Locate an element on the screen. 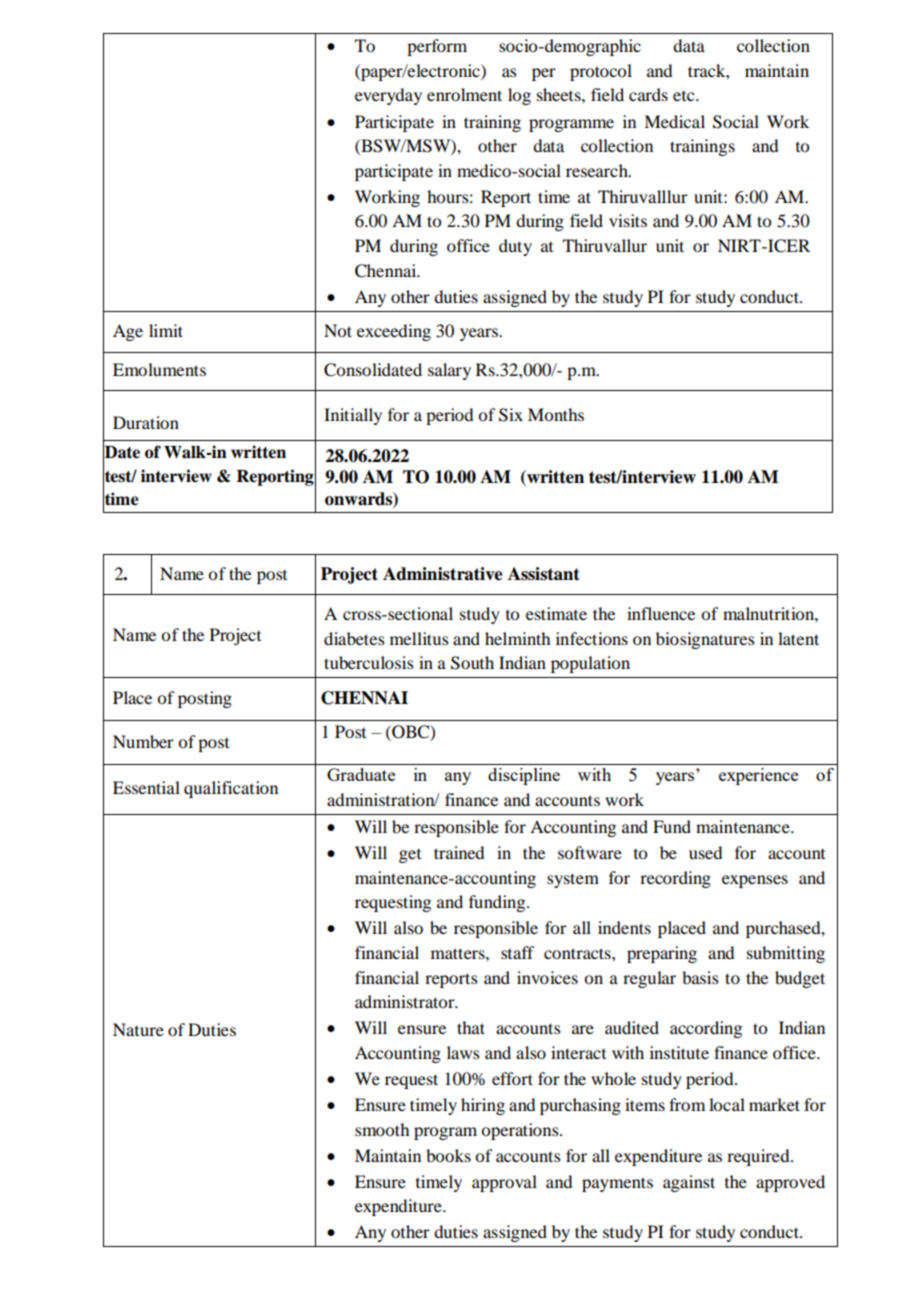 This screenshot has height=1308, width=924. enrolment is located at coordinates (464, 94).
